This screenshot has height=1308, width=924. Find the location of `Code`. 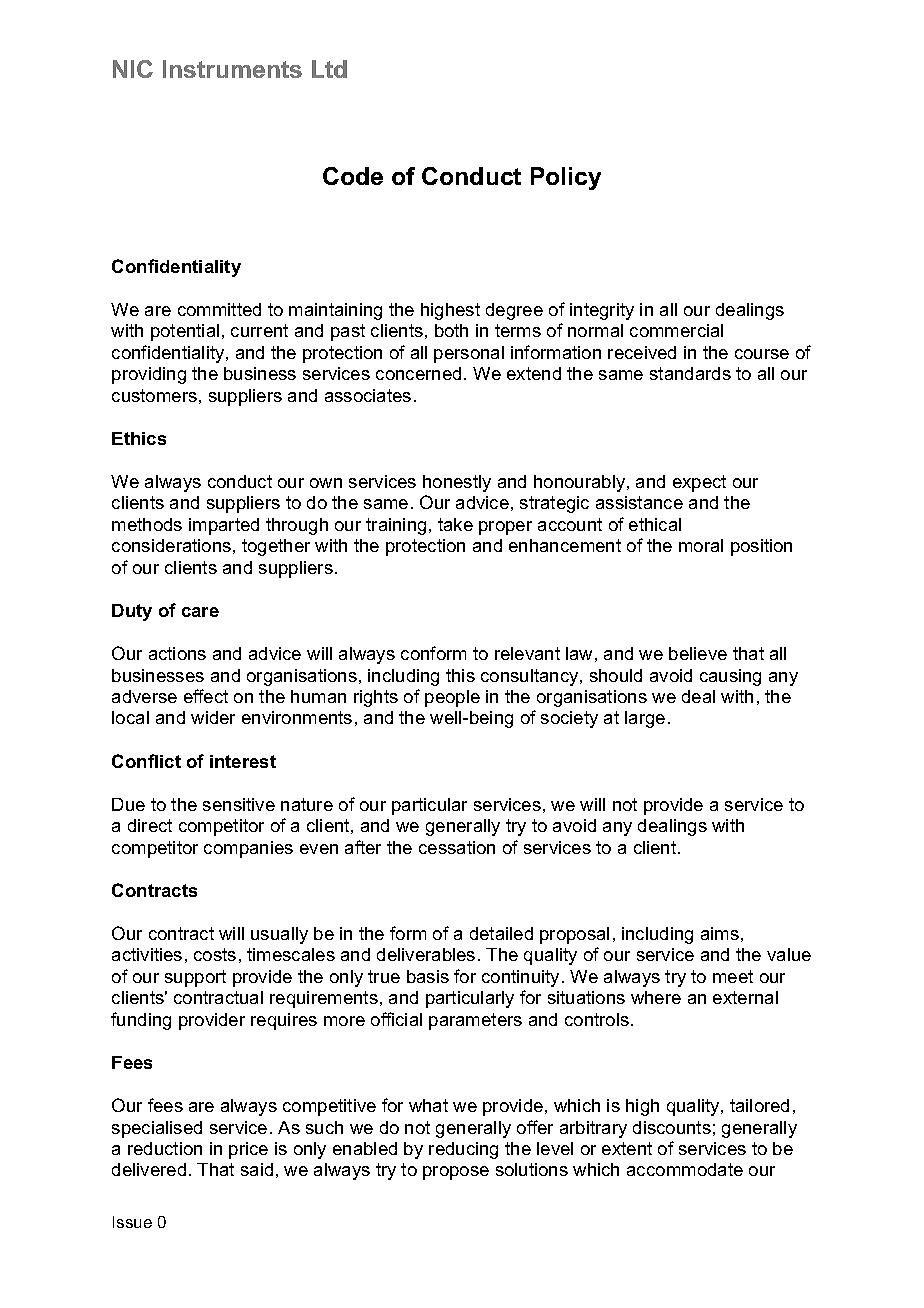

Code is located at coordinates (353, 176).
